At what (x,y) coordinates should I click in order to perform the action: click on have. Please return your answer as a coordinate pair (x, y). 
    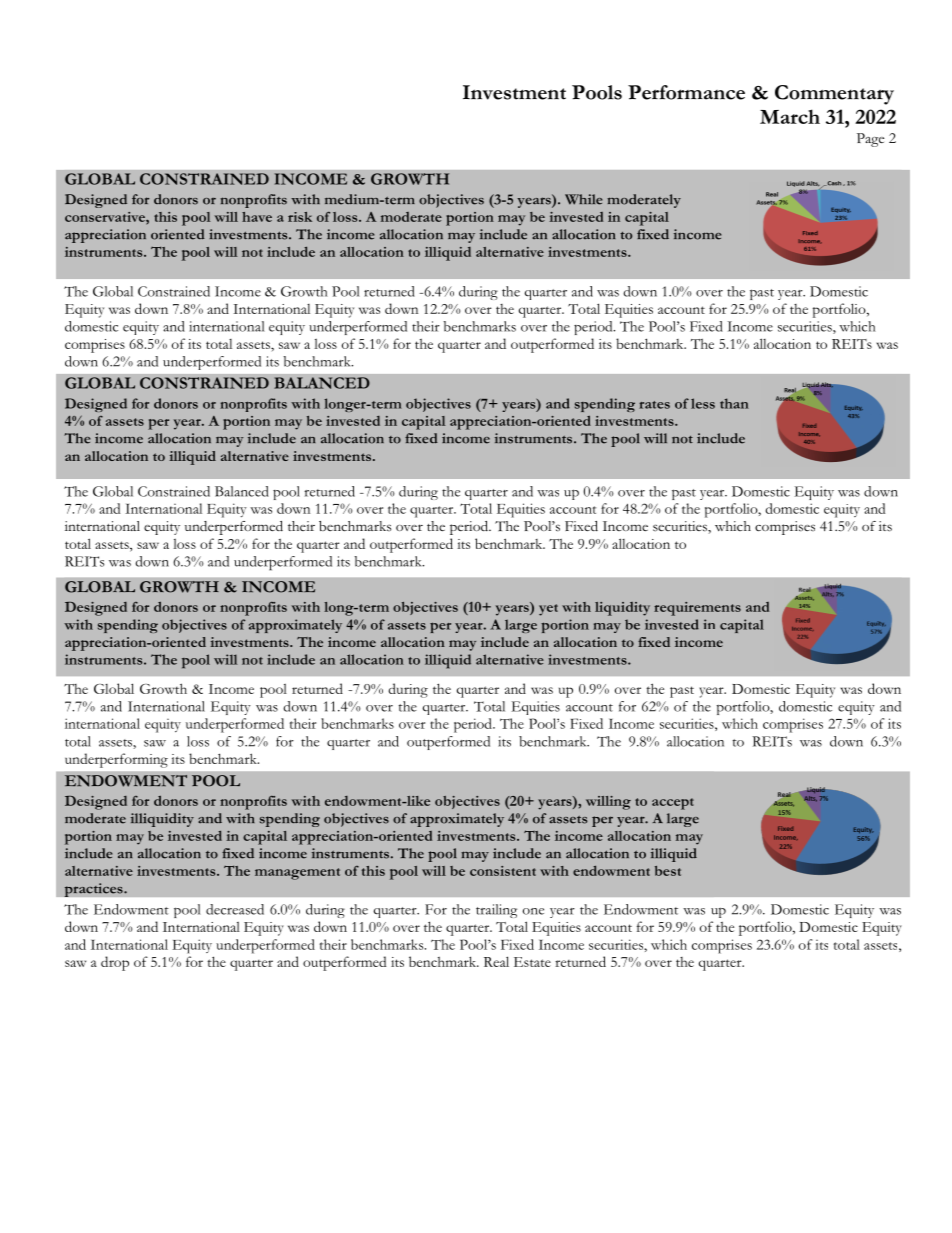
    Looking at the image, I should click on (257, 217).
